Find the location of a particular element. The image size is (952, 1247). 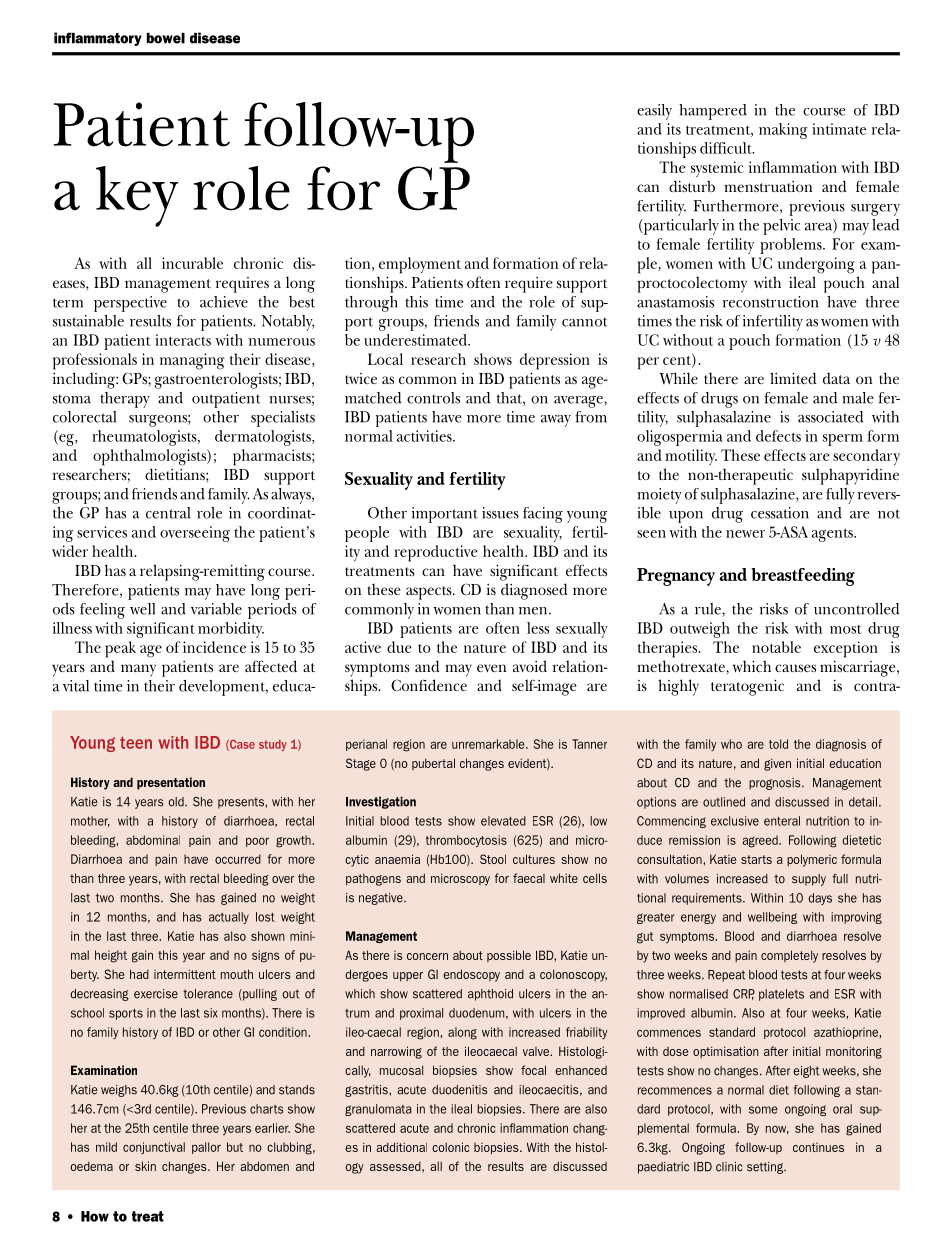

breastfeeding is located at coordinates (803, 577).
